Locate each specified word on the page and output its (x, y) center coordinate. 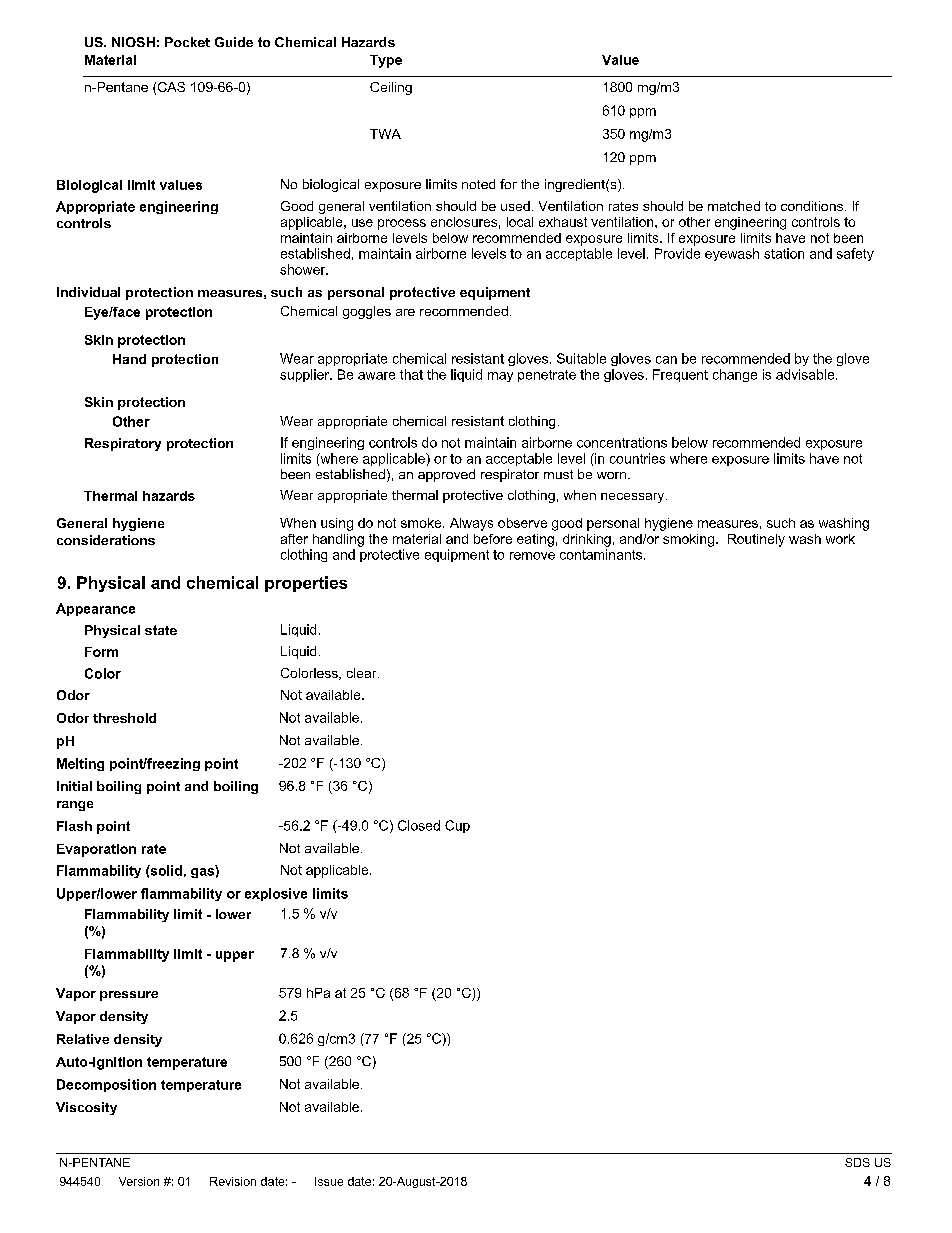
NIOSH (133, 42)
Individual (88, 292)
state (161, 630)
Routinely (756, 540)
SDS (857, 1162)
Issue (329, 1181)
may (500, 377)
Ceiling (391, 88)
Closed (419, 825)
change (735, 375)
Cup (457, 826)
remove (532, 556)
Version (139, 1181)
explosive (276, 894)
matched (734, 206)
